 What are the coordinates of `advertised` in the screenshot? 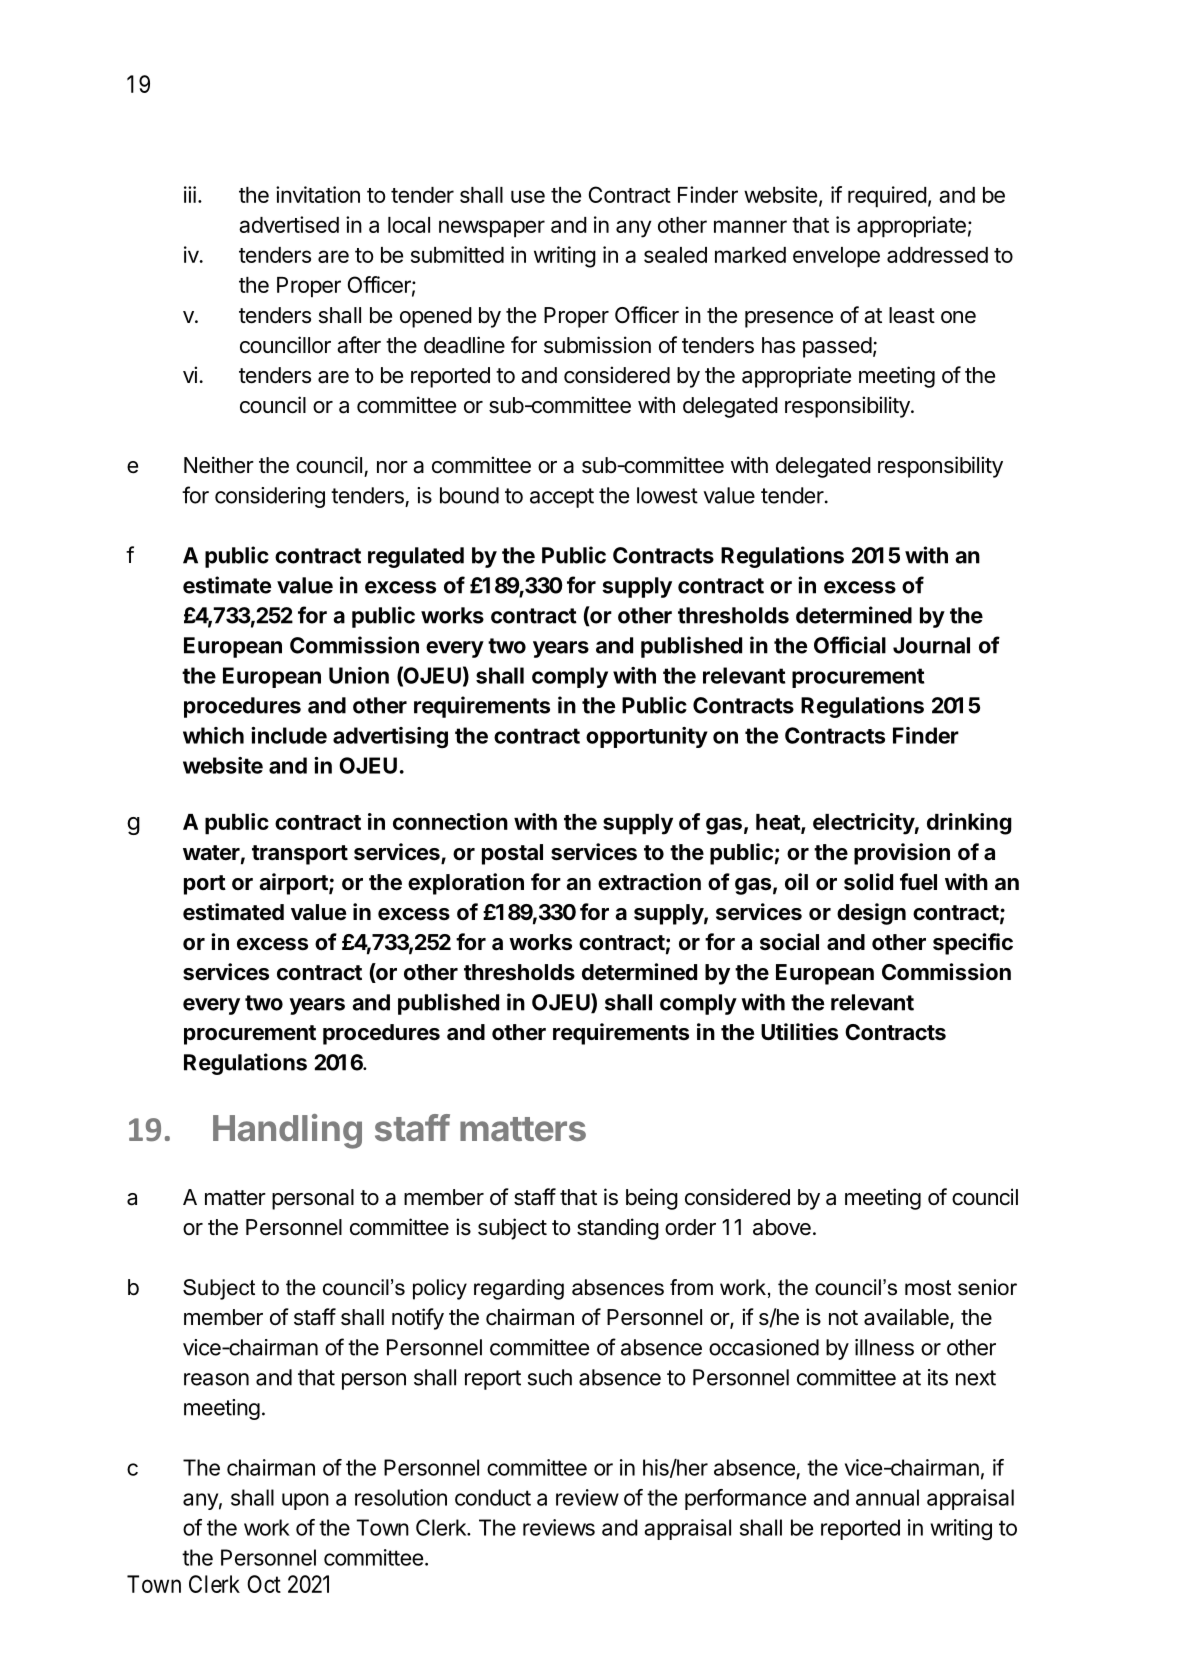 It's located at (289, 224).
